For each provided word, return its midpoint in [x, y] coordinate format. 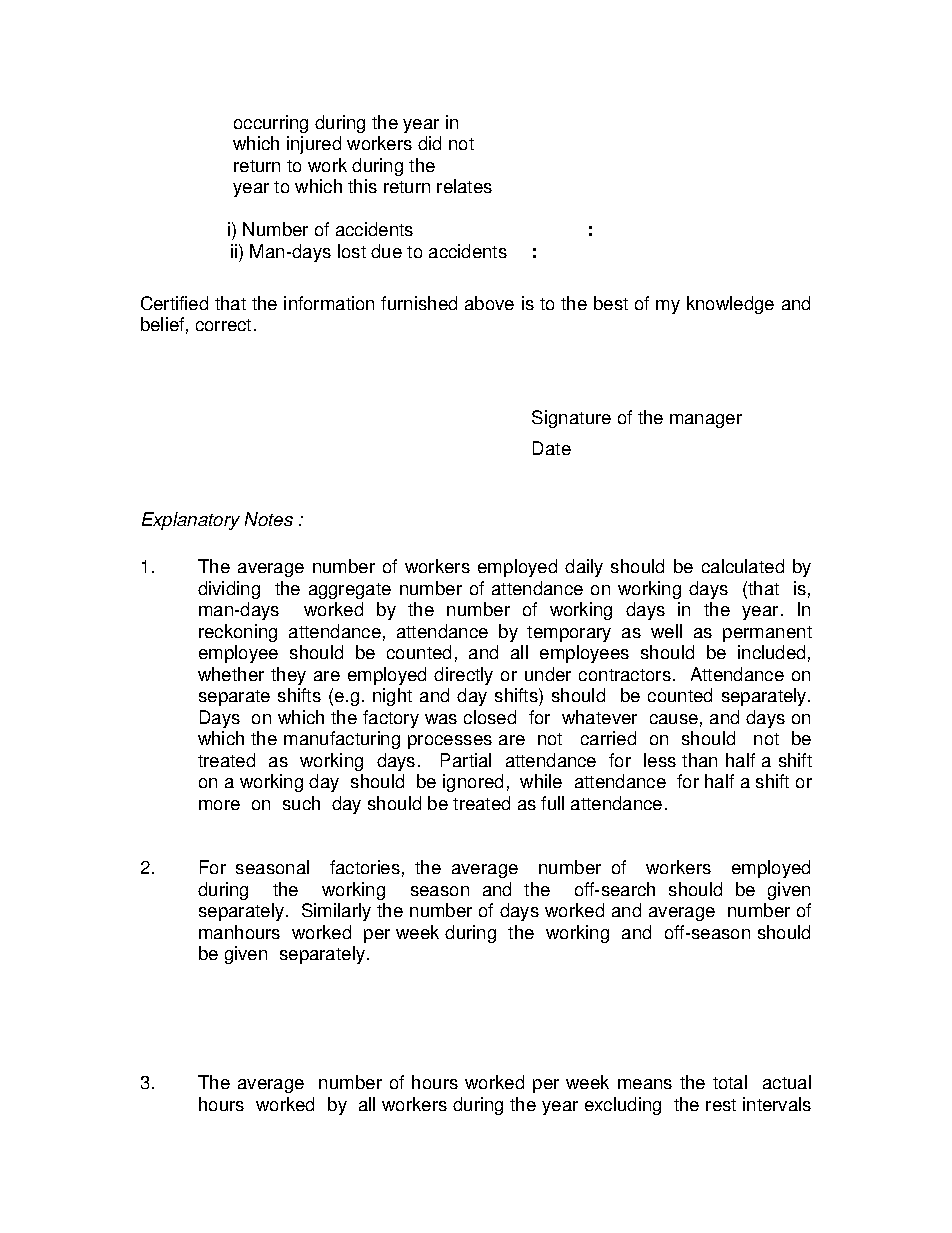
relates [464, 186]
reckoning [238, 633]
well [666, 631]
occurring [271, 124]
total [730, 1082]
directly [463, 676]
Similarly [336, 912]
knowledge [730, 305]
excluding [623, 1106]
